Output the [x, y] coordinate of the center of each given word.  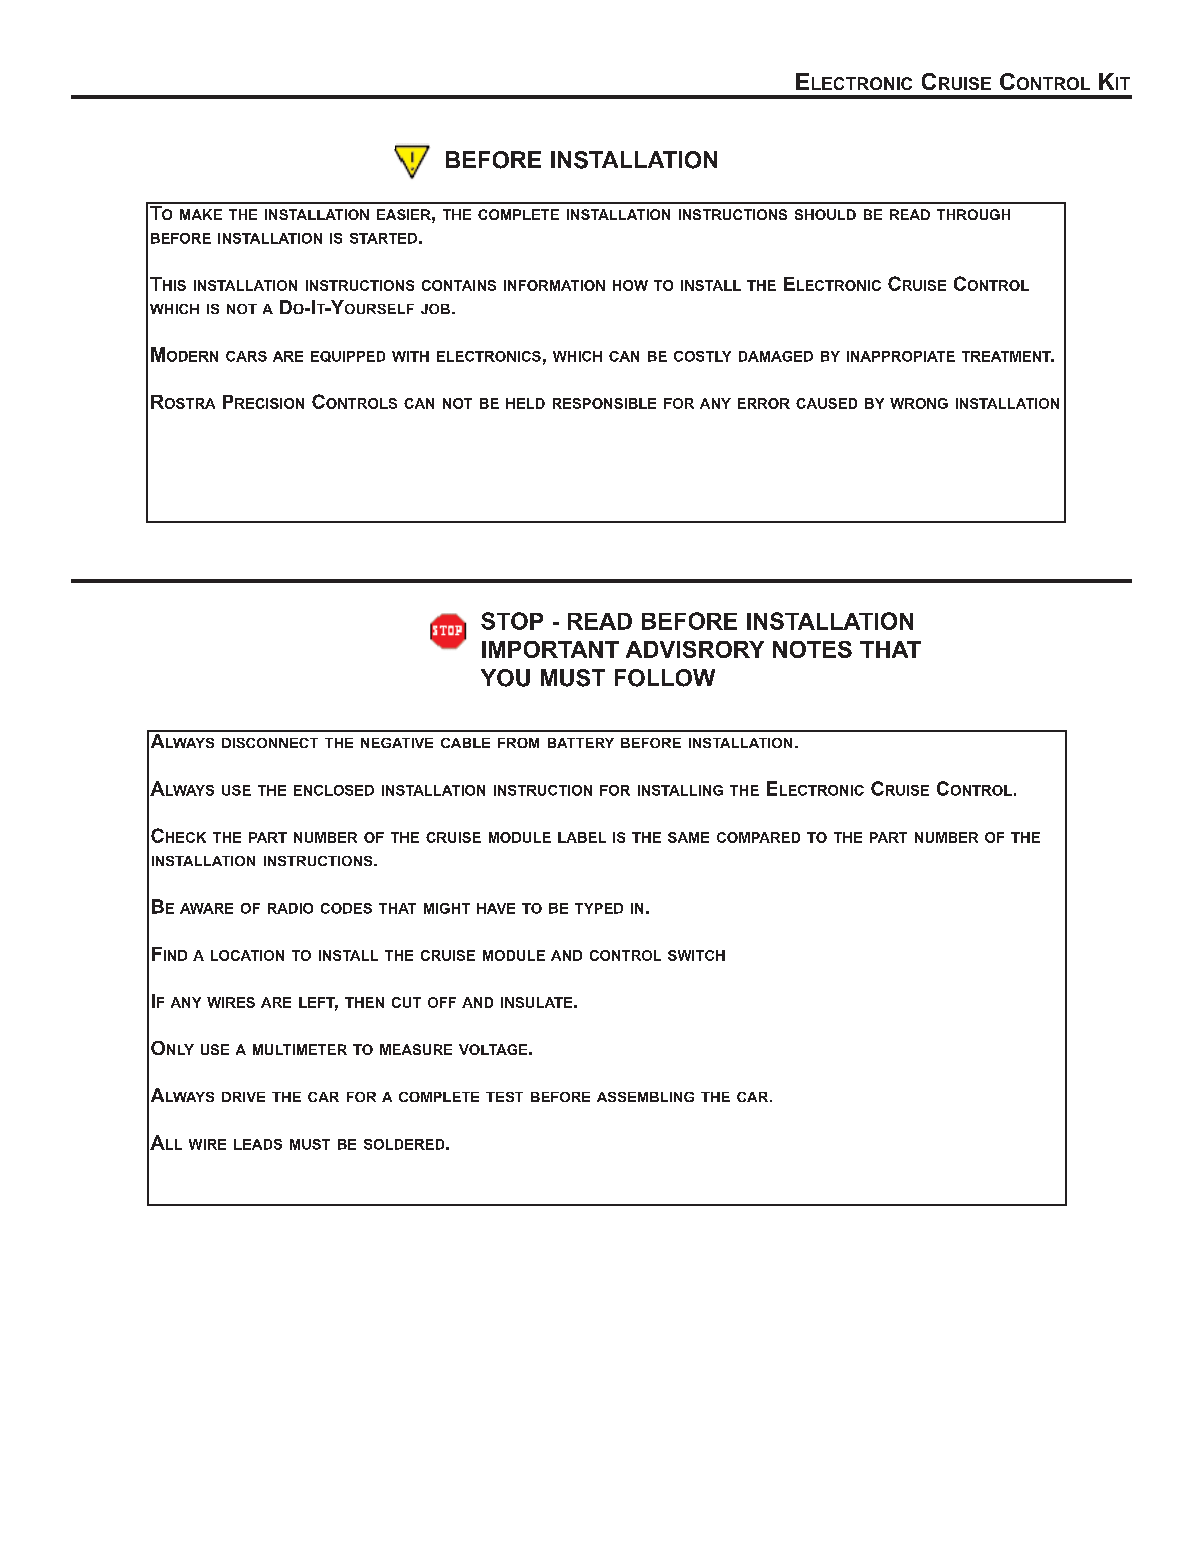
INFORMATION [554, 285]
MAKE [201, 214]
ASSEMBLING [645, 1097]
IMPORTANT [550, 649]
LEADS [258, 1144]
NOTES [812, 649]
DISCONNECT [270, 743]
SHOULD [825, 214]
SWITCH [696, 955]
